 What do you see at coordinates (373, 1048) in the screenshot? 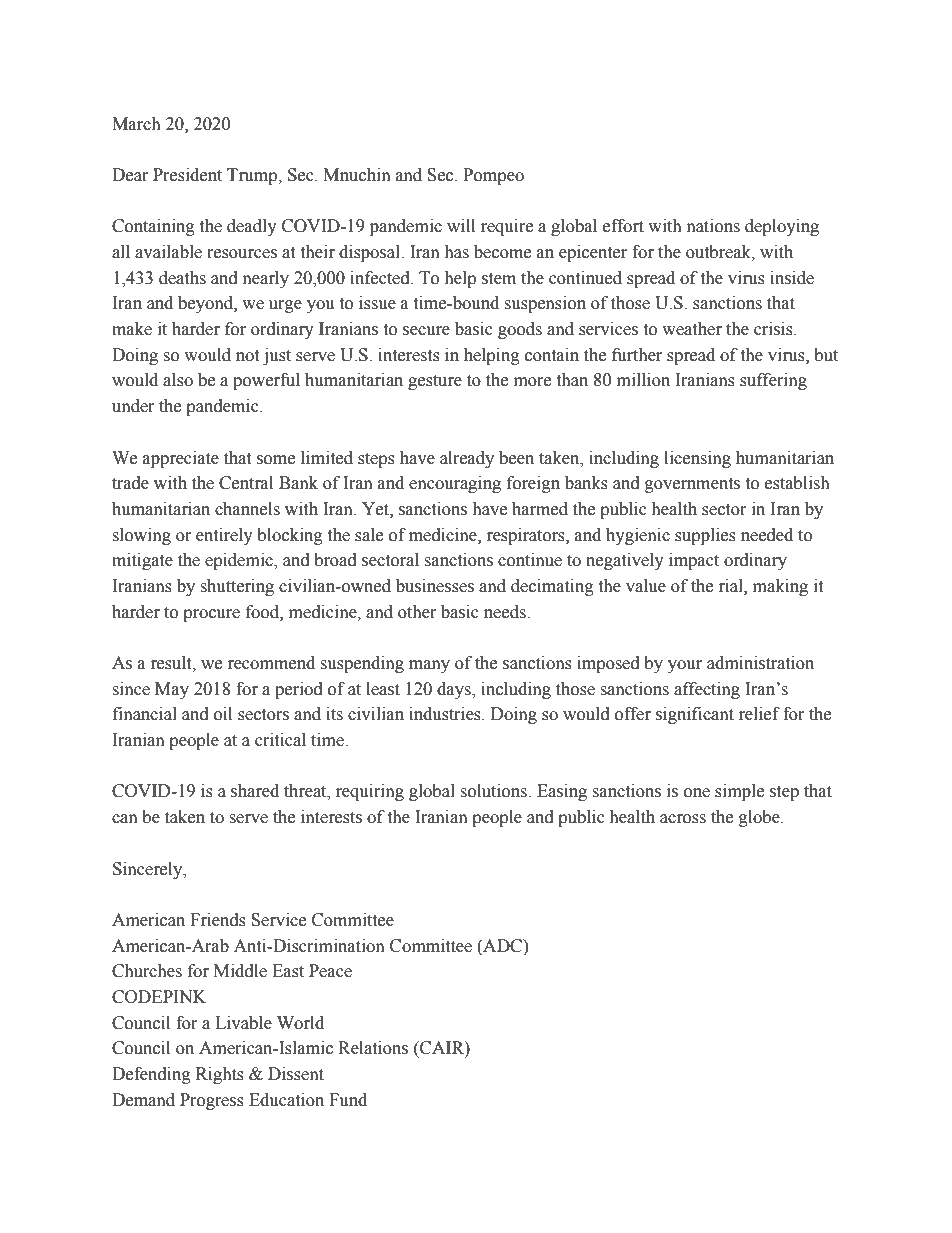
I see `Relations` at bounding box center [373, 1048].
